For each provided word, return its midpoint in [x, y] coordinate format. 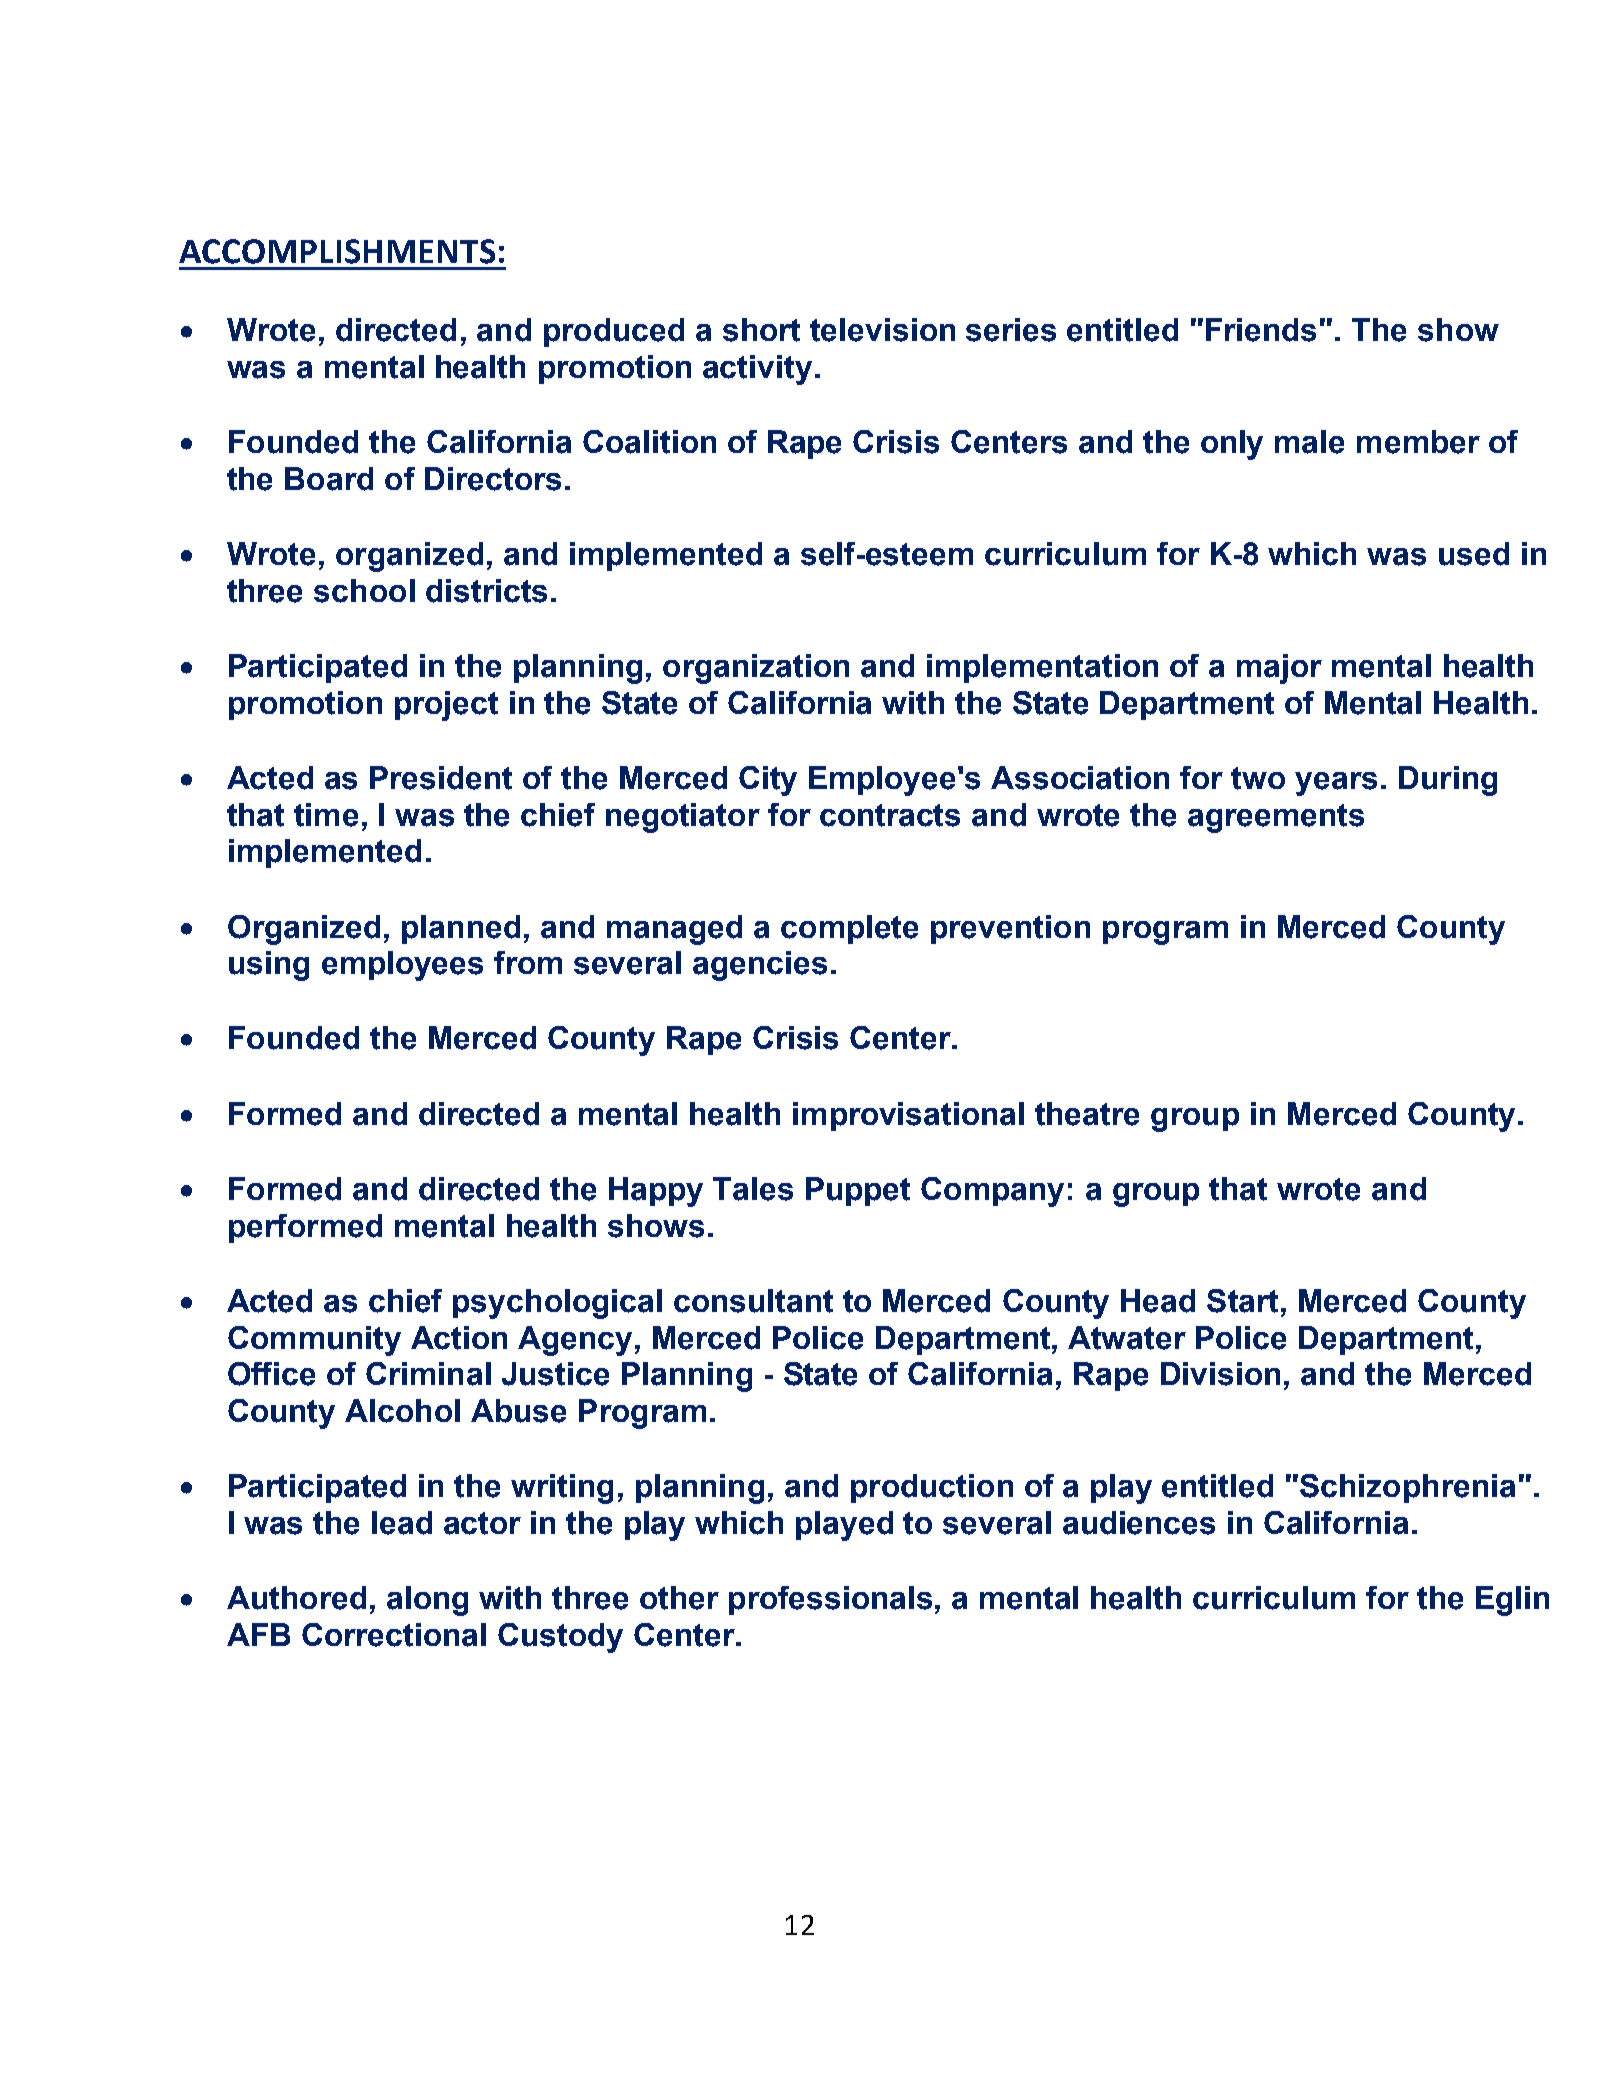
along [427, 1601]
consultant [753, 1301]
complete [849, 929]
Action [459, 1338]
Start [1242, 1301]
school [364, 591]
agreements [1276, 818]
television [882, 330]
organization [756, 669]
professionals [830, 1600]
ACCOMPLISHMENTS [337, 251]
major [1279, 669]
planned [461, 929]
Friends [1261, 330]
